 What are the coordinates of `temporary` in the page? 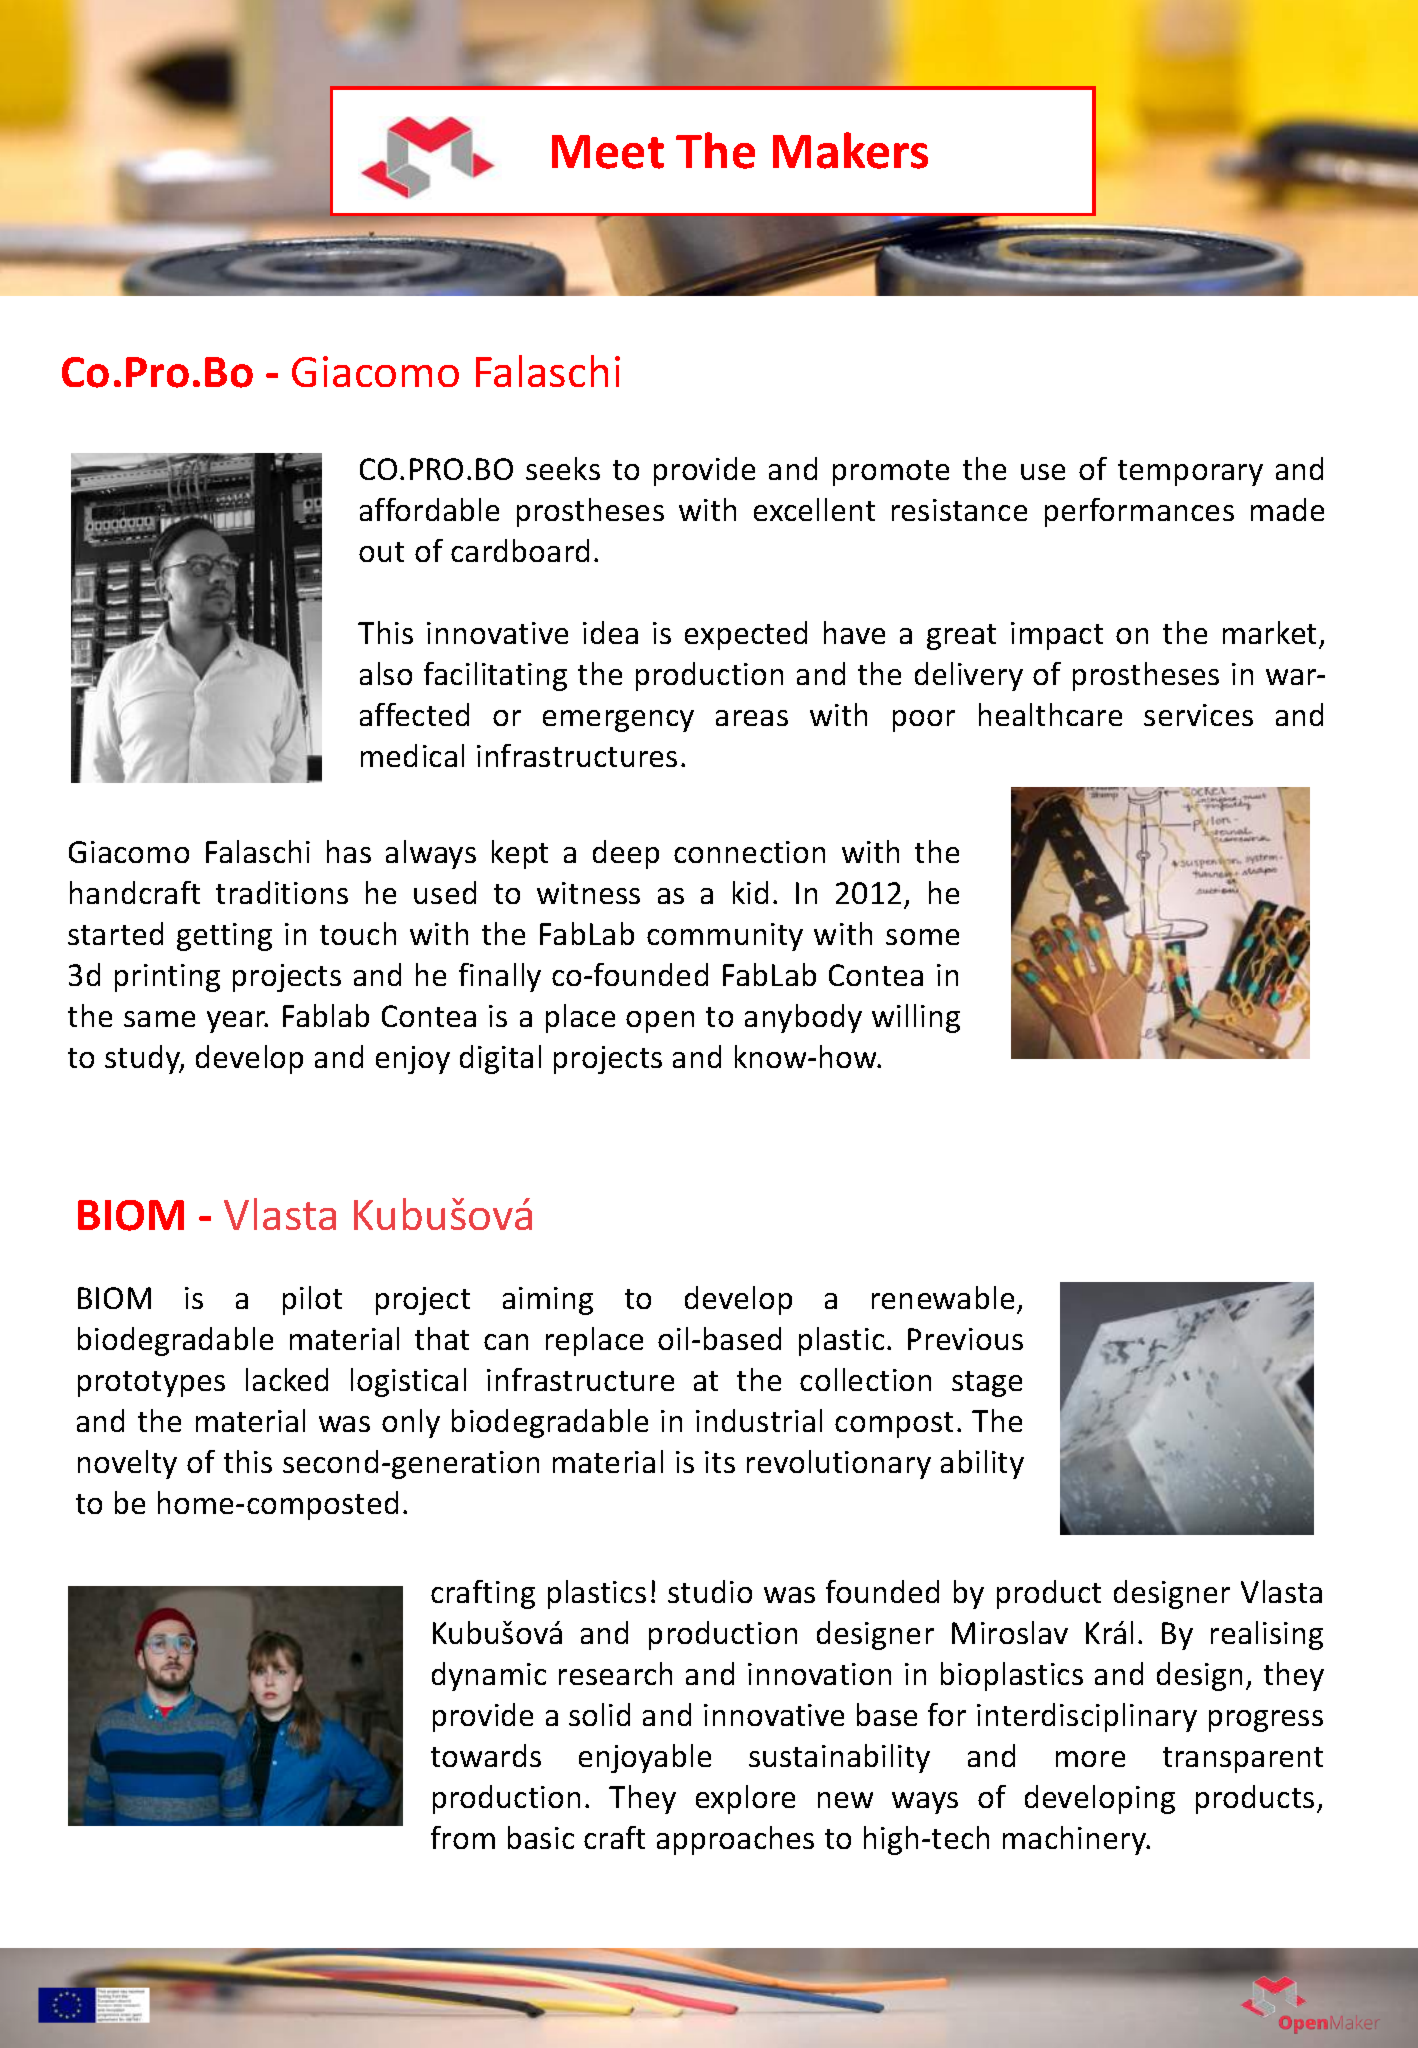 It's located at (1190, 473).
